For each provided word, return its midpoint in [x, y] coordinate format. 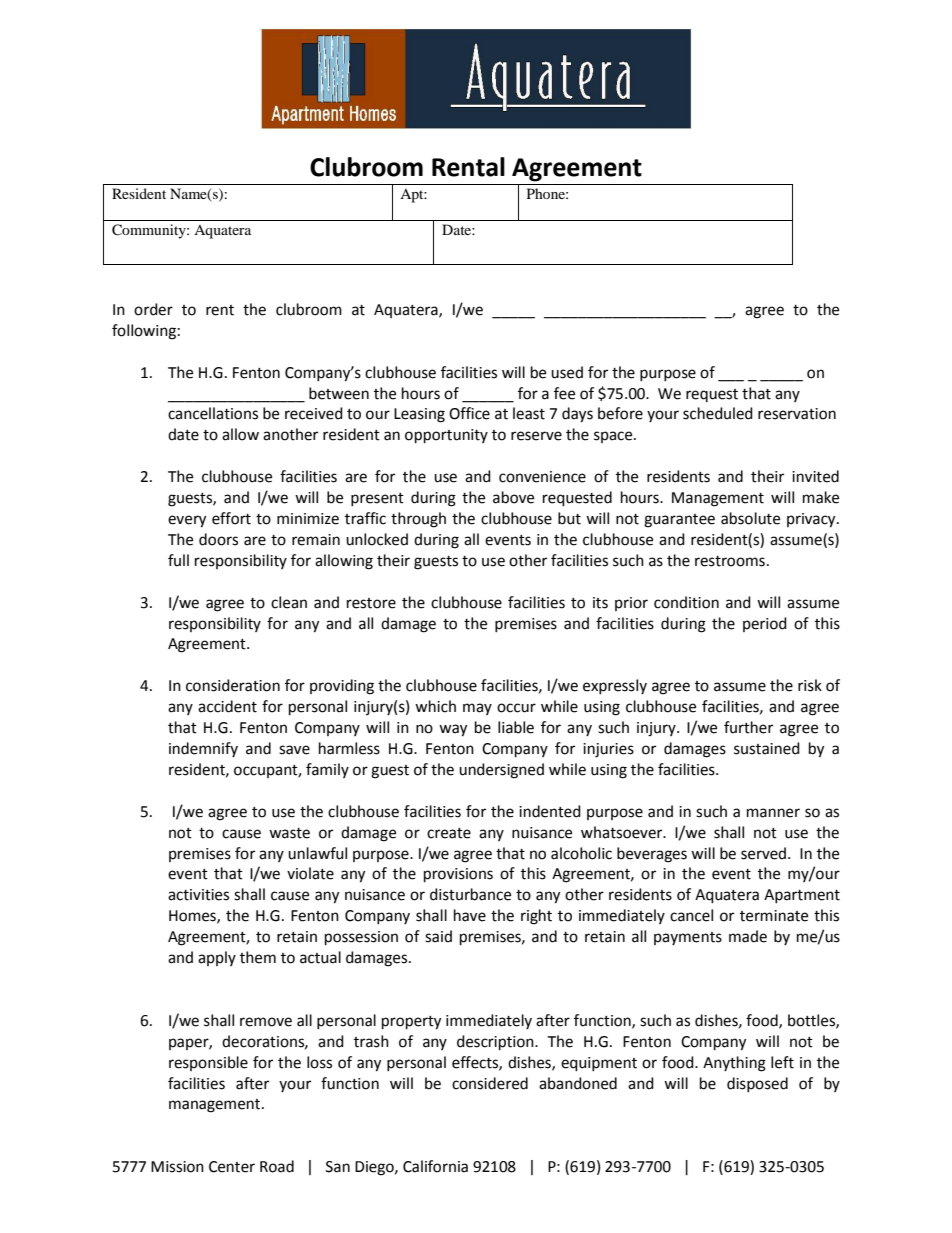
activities [198, 895]
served [763, 853]
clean [289, 602]
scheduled [718, 413]
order [153, 309]
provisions [458, 875]
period [765, 624]
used [567, 372]
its [600, 603]
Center [232, 1167]
